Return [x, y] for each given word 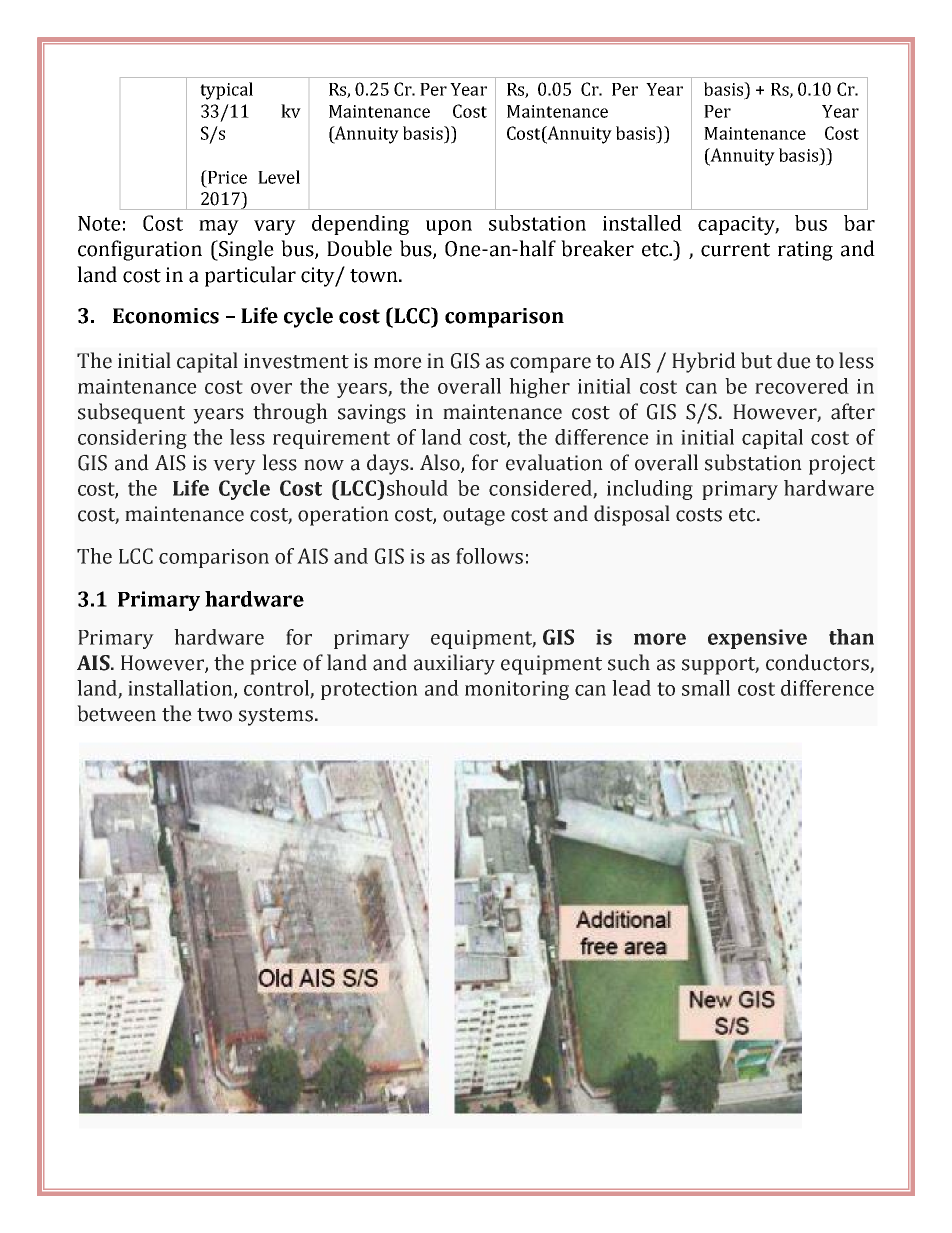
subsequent [131, 413]
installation [181, 689]
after [853, 411]
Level [279, 177]
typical [226, 91]
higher [539, 388]
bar [859, 223]
